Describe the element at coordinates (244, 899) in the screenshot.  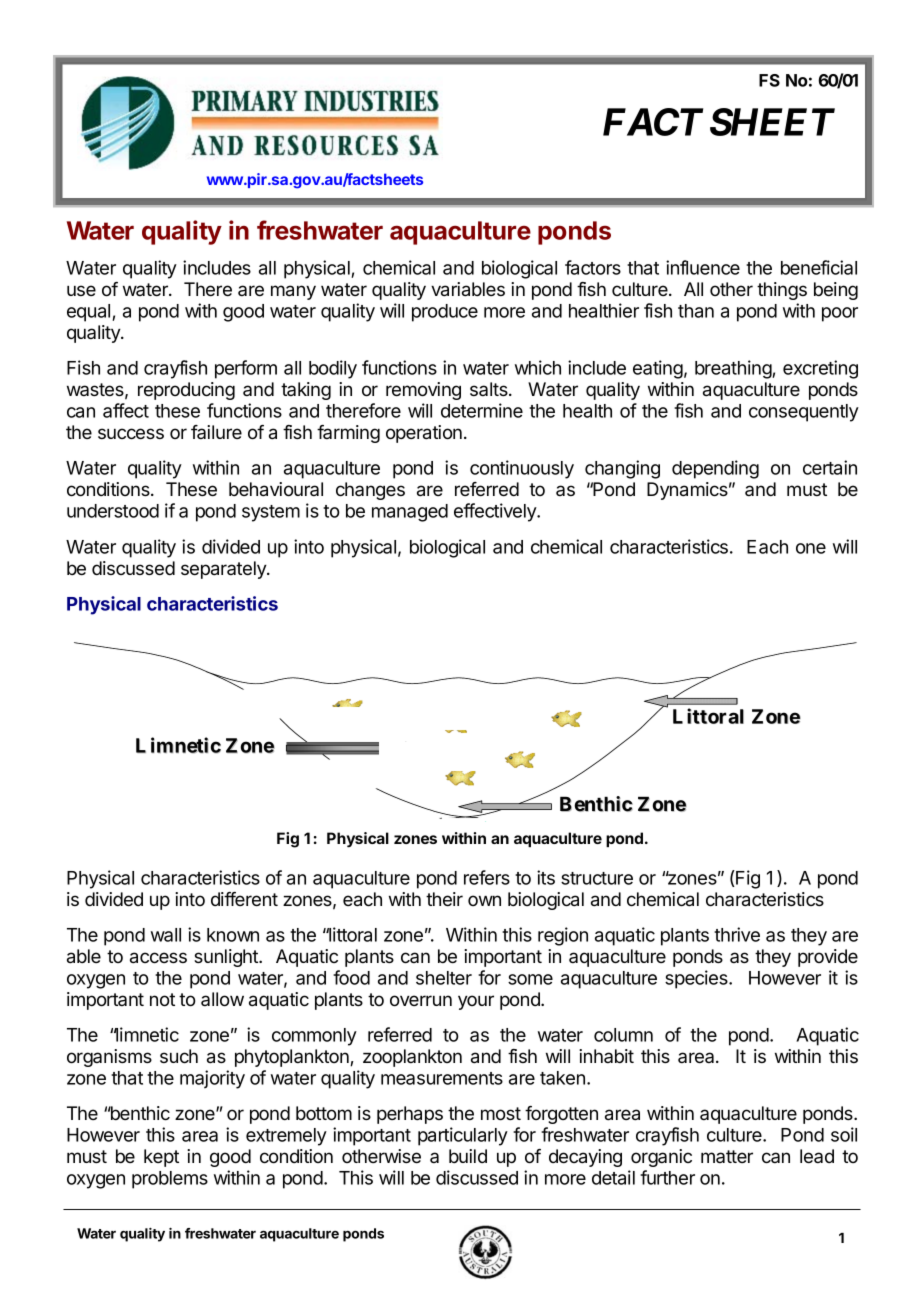
I see `different` at that location.
